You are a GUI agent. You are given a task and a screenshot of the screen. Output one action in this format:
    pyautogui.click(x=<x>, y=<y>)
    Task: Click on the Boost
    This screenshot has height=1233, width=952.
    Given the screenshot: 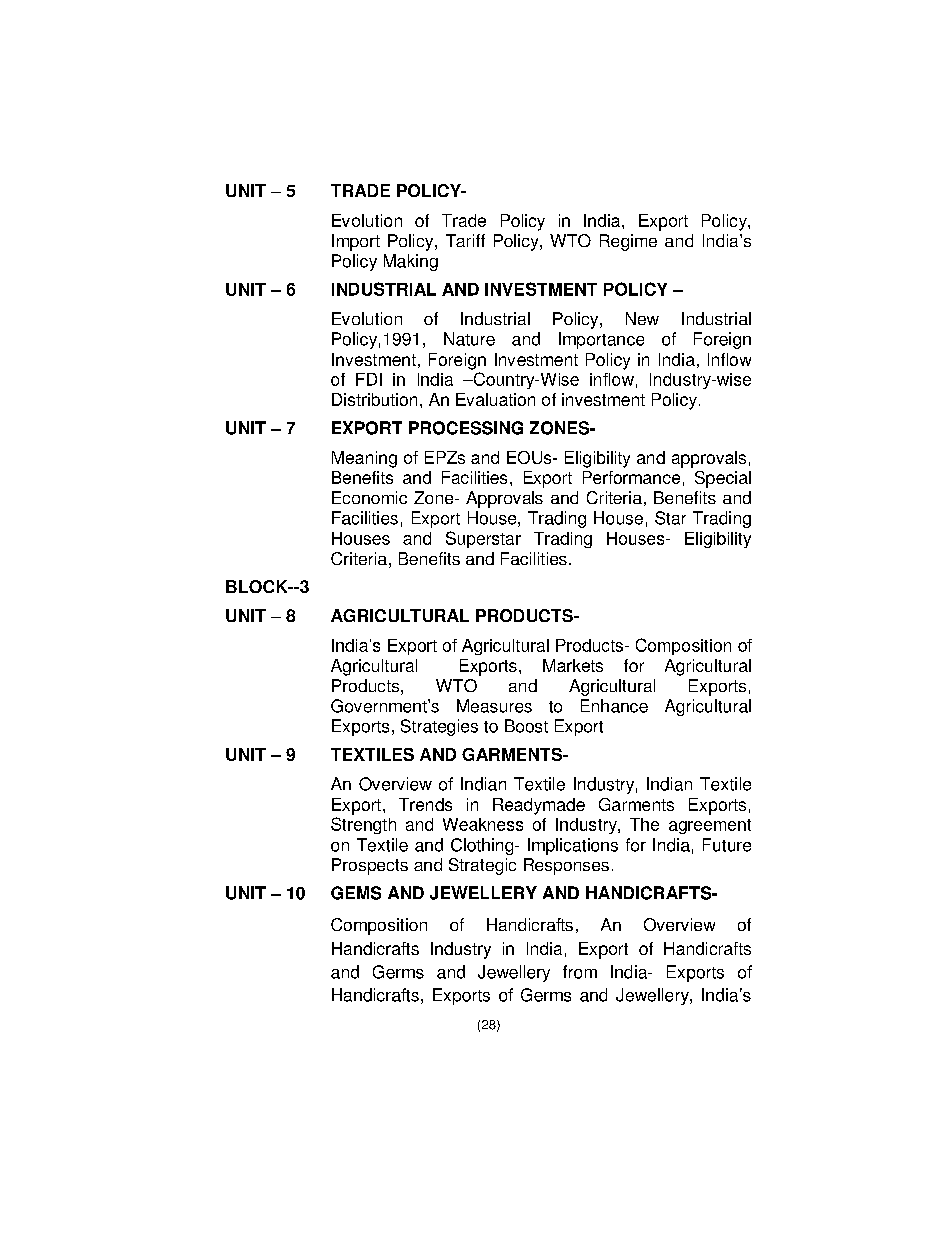 What is the action you would take?
    pyautogui.click(x=526, y=726)
